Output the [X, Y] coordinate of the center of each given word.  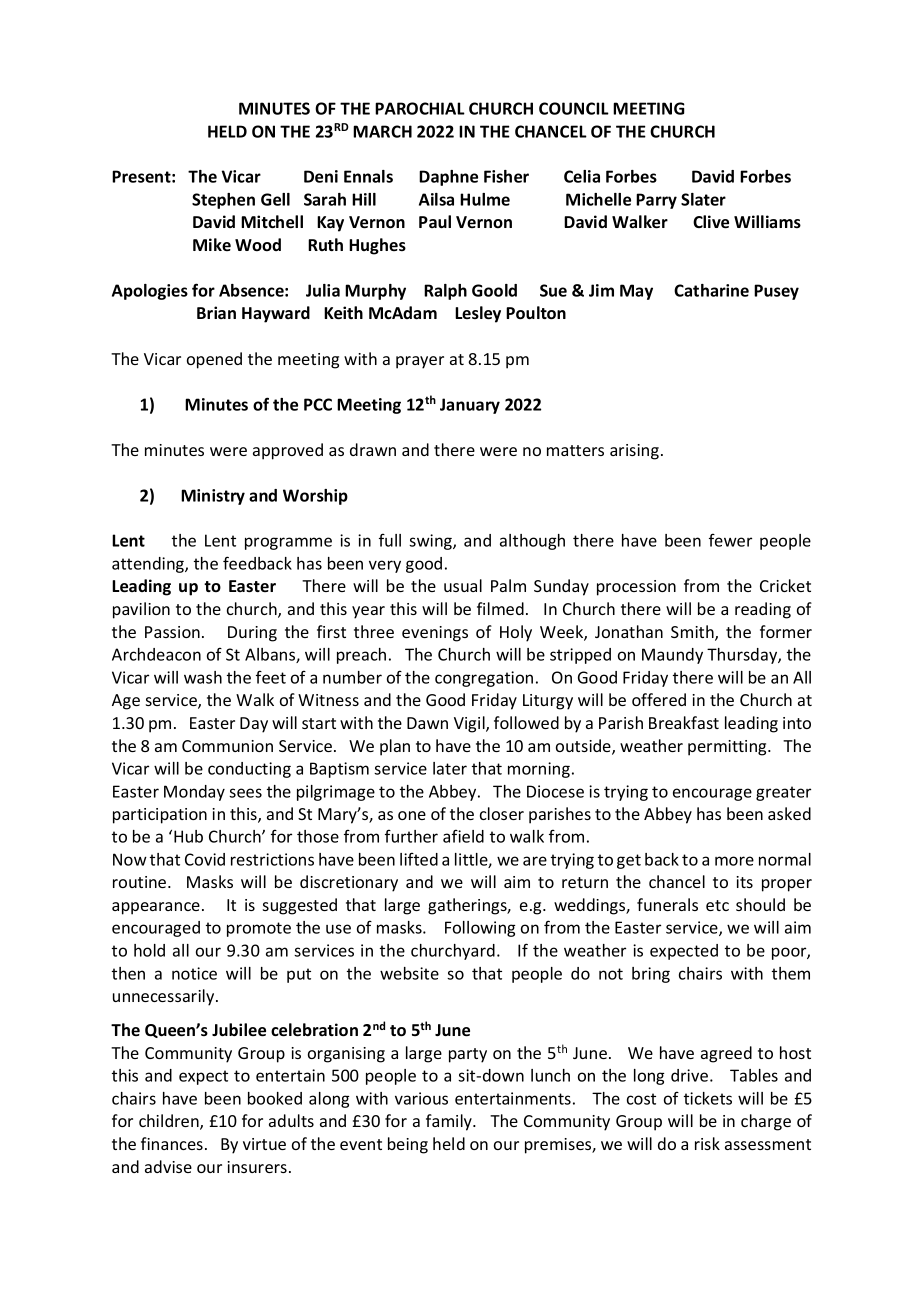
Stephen [223, 201]
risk [707, 1143]
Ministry [213, 497]
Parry [656, 201]
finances [172, 1143]
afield [463, 836]
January [470, 406]
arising [634, 452]
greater [783, 793]
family [450, 1122]
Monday [194, 793]
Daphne [448, 178]
